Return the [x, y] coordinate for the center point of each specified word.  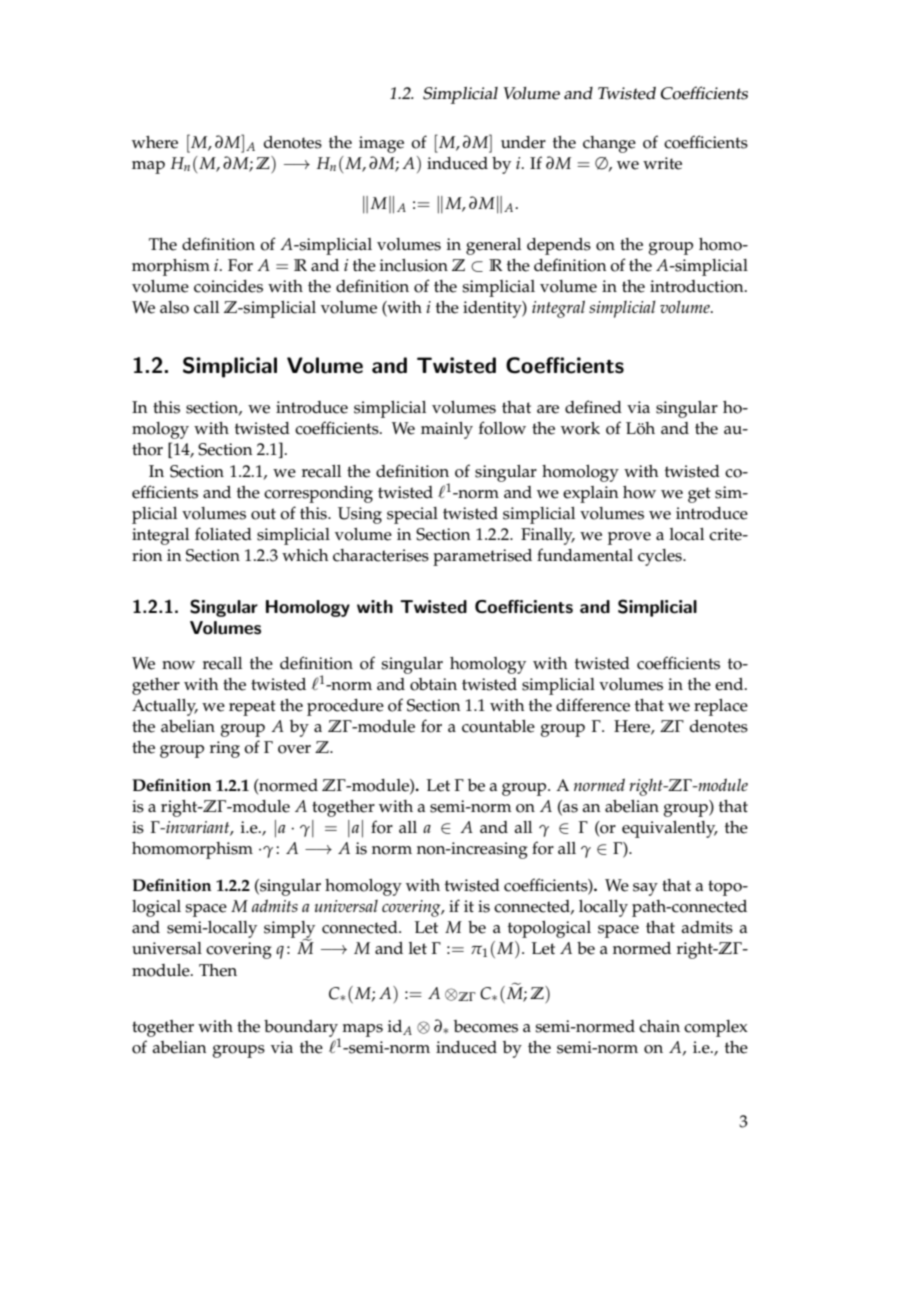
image [381, 144]
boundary [302, 1029]
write [662, 163]
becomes [486, 1026]
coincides [228, 286]
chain [659, 1026]
